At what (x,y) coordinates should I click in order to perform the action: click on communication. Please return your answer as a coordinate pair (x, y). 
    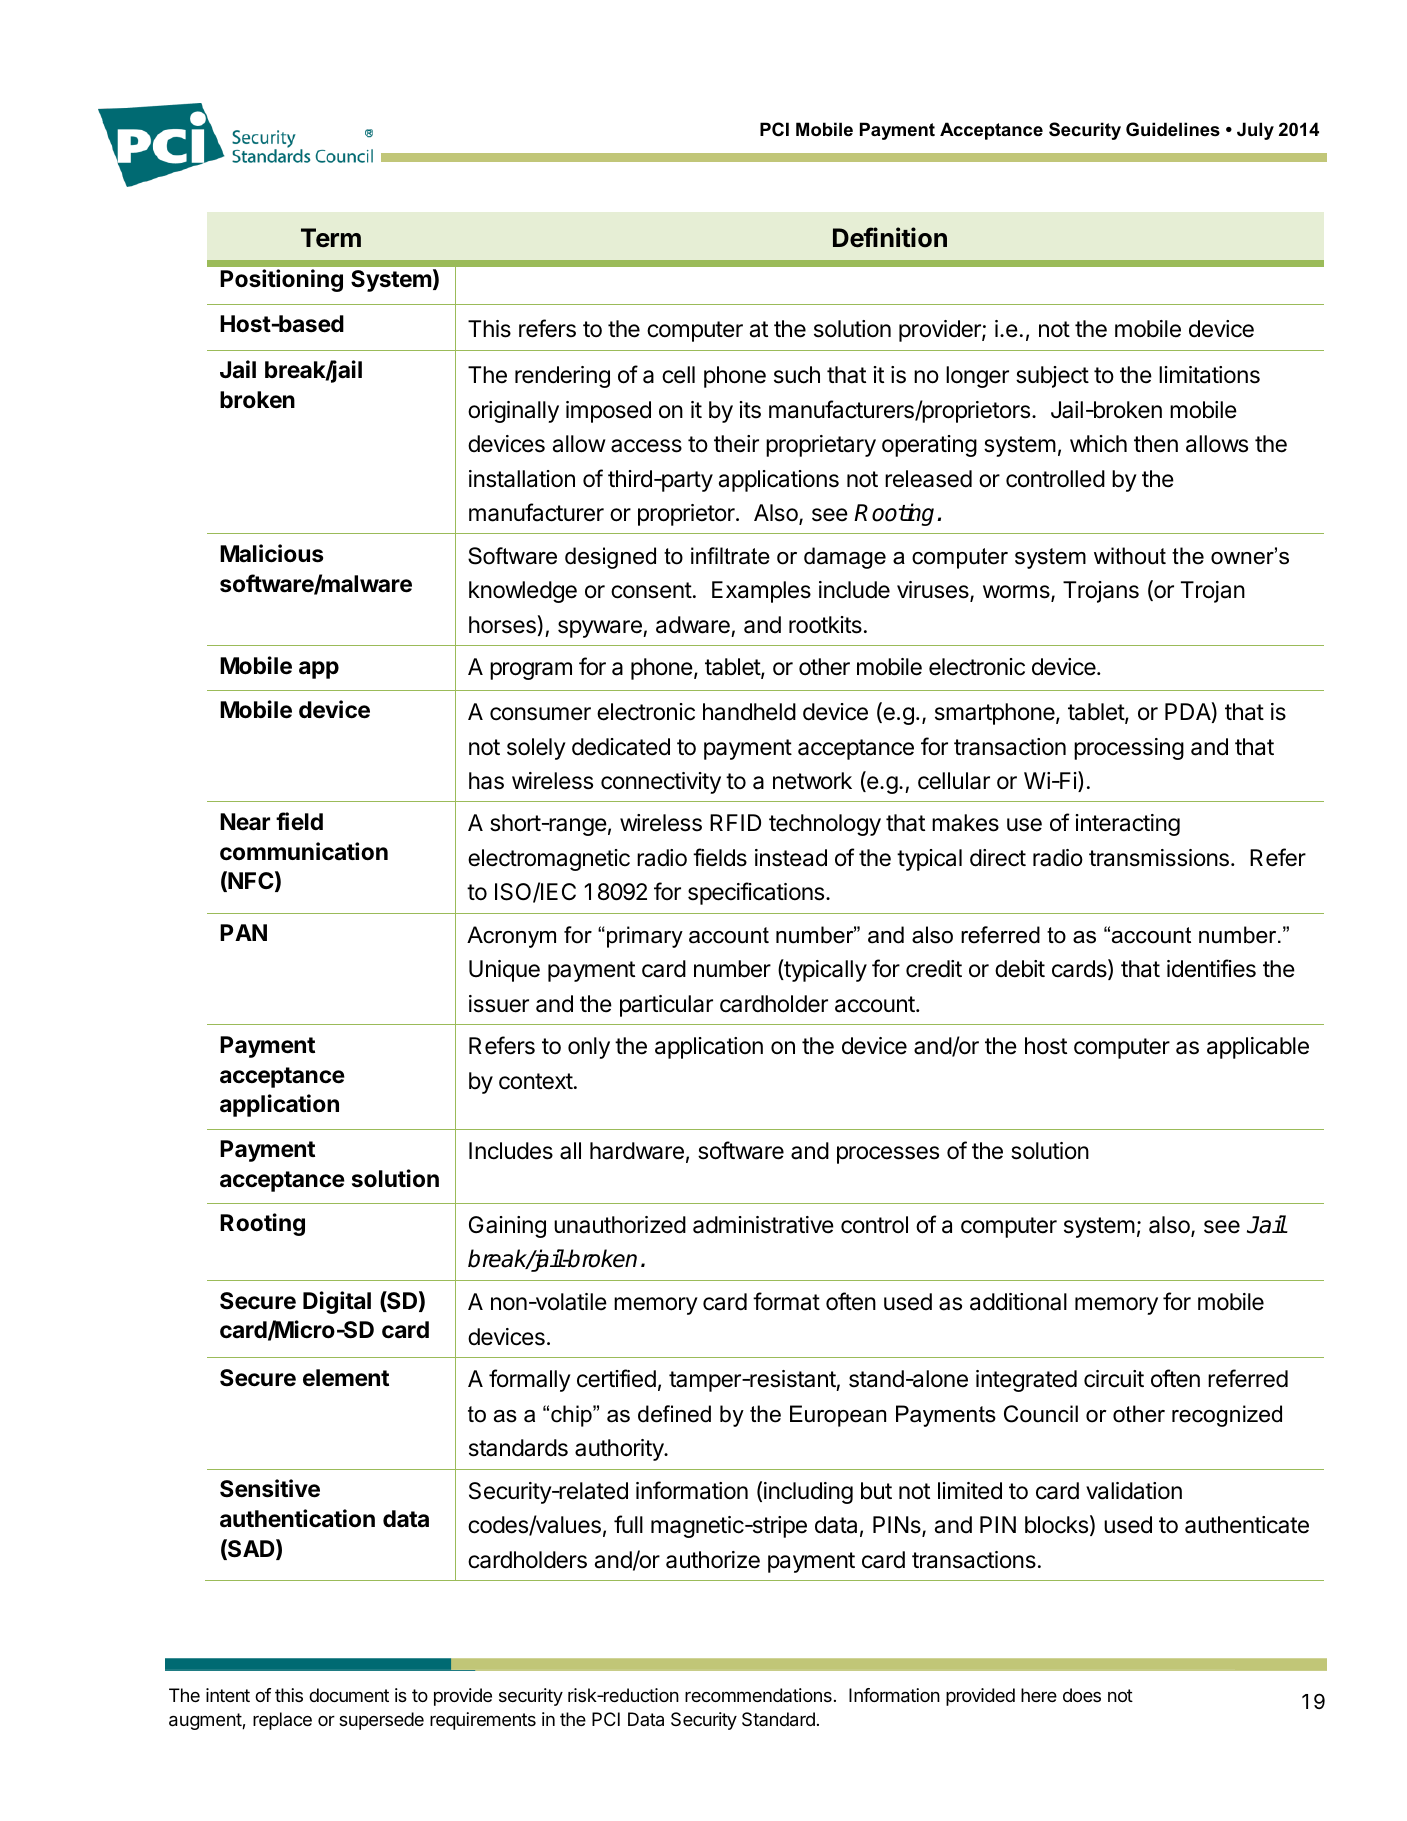
    Looking at the image, I should click on (304, 851).
